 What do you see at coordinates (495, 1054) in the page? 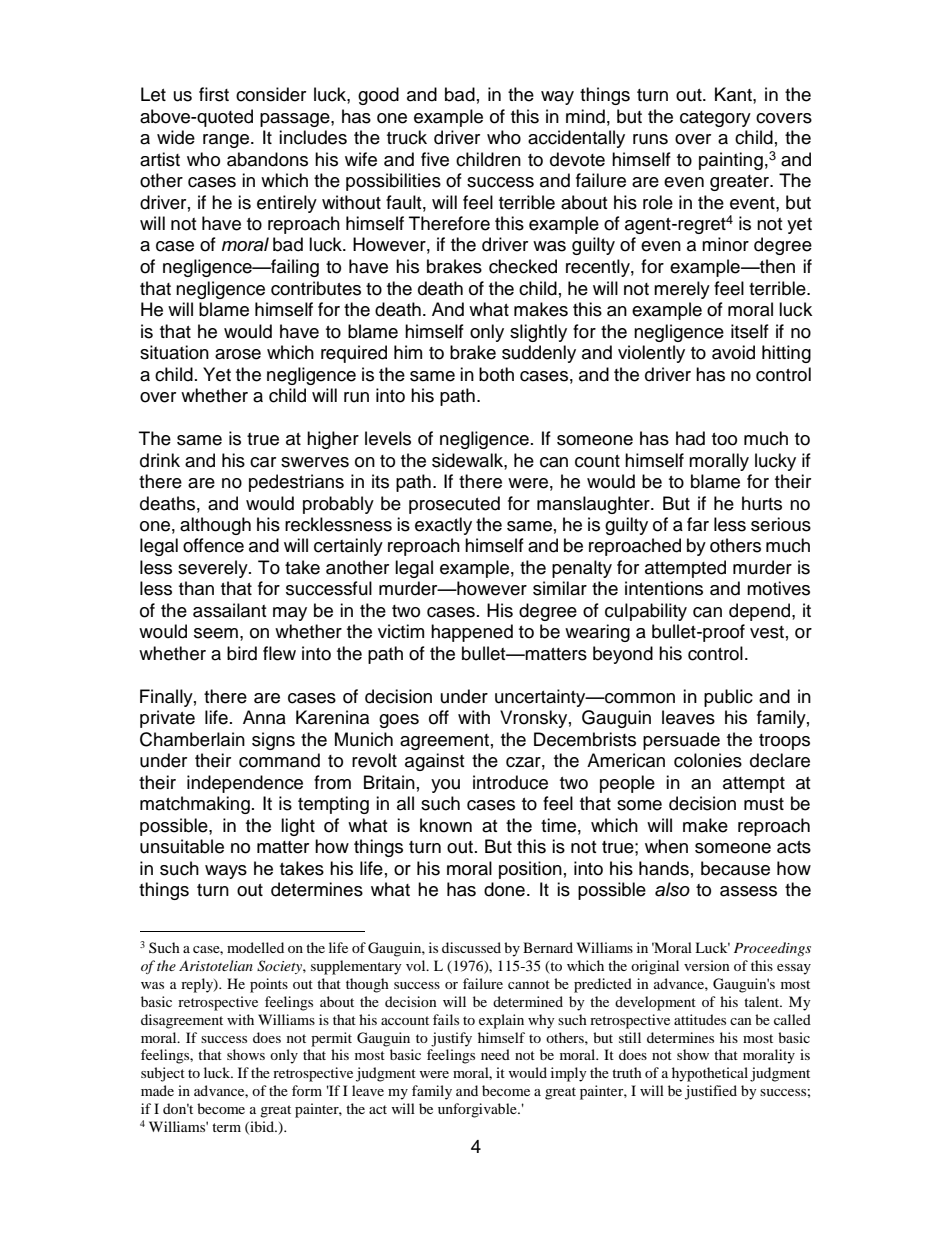
I see `need` at bounding box center [495, 1054].
